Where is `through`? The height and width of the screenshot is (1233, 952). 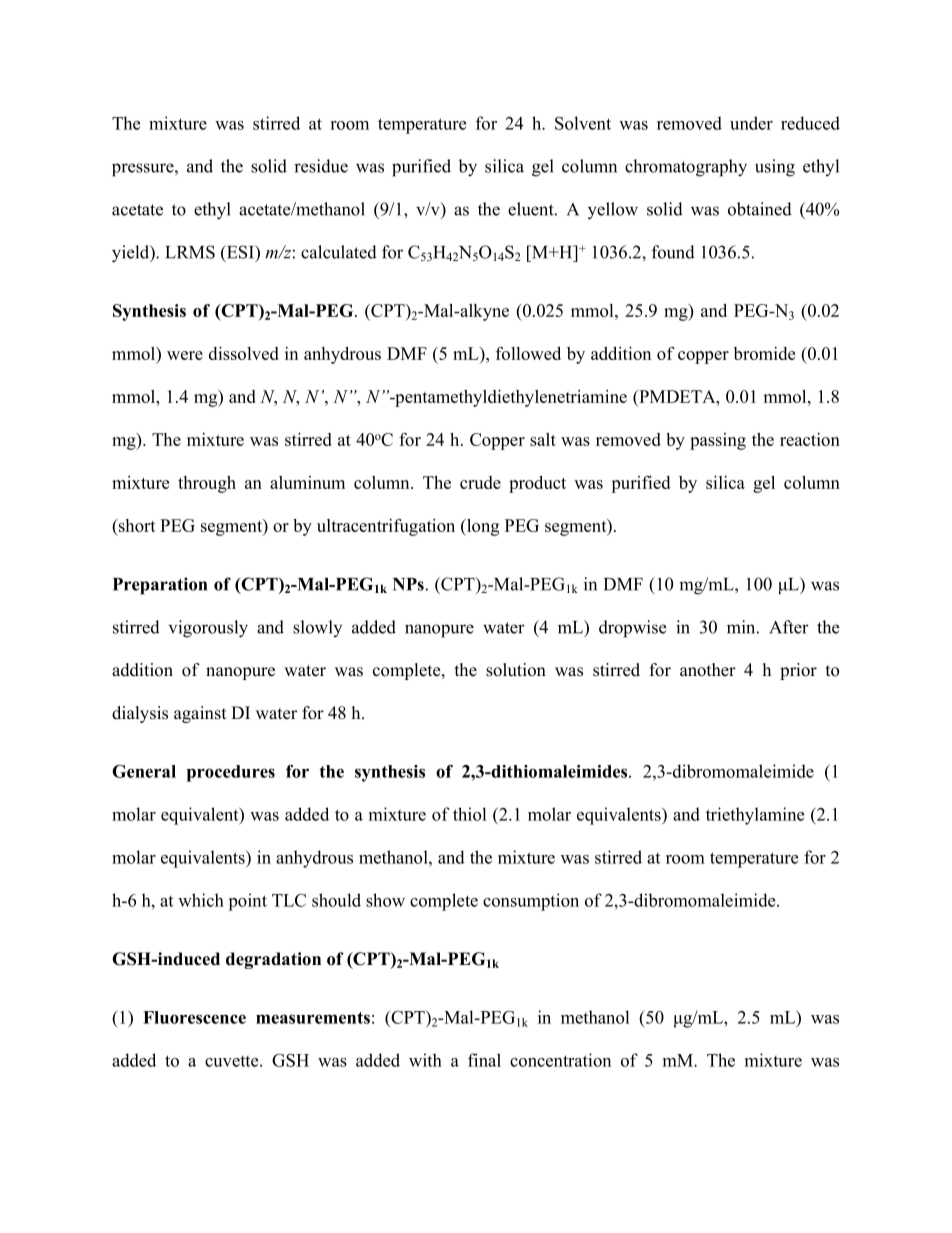
through is located at coordinates (207, 484).
